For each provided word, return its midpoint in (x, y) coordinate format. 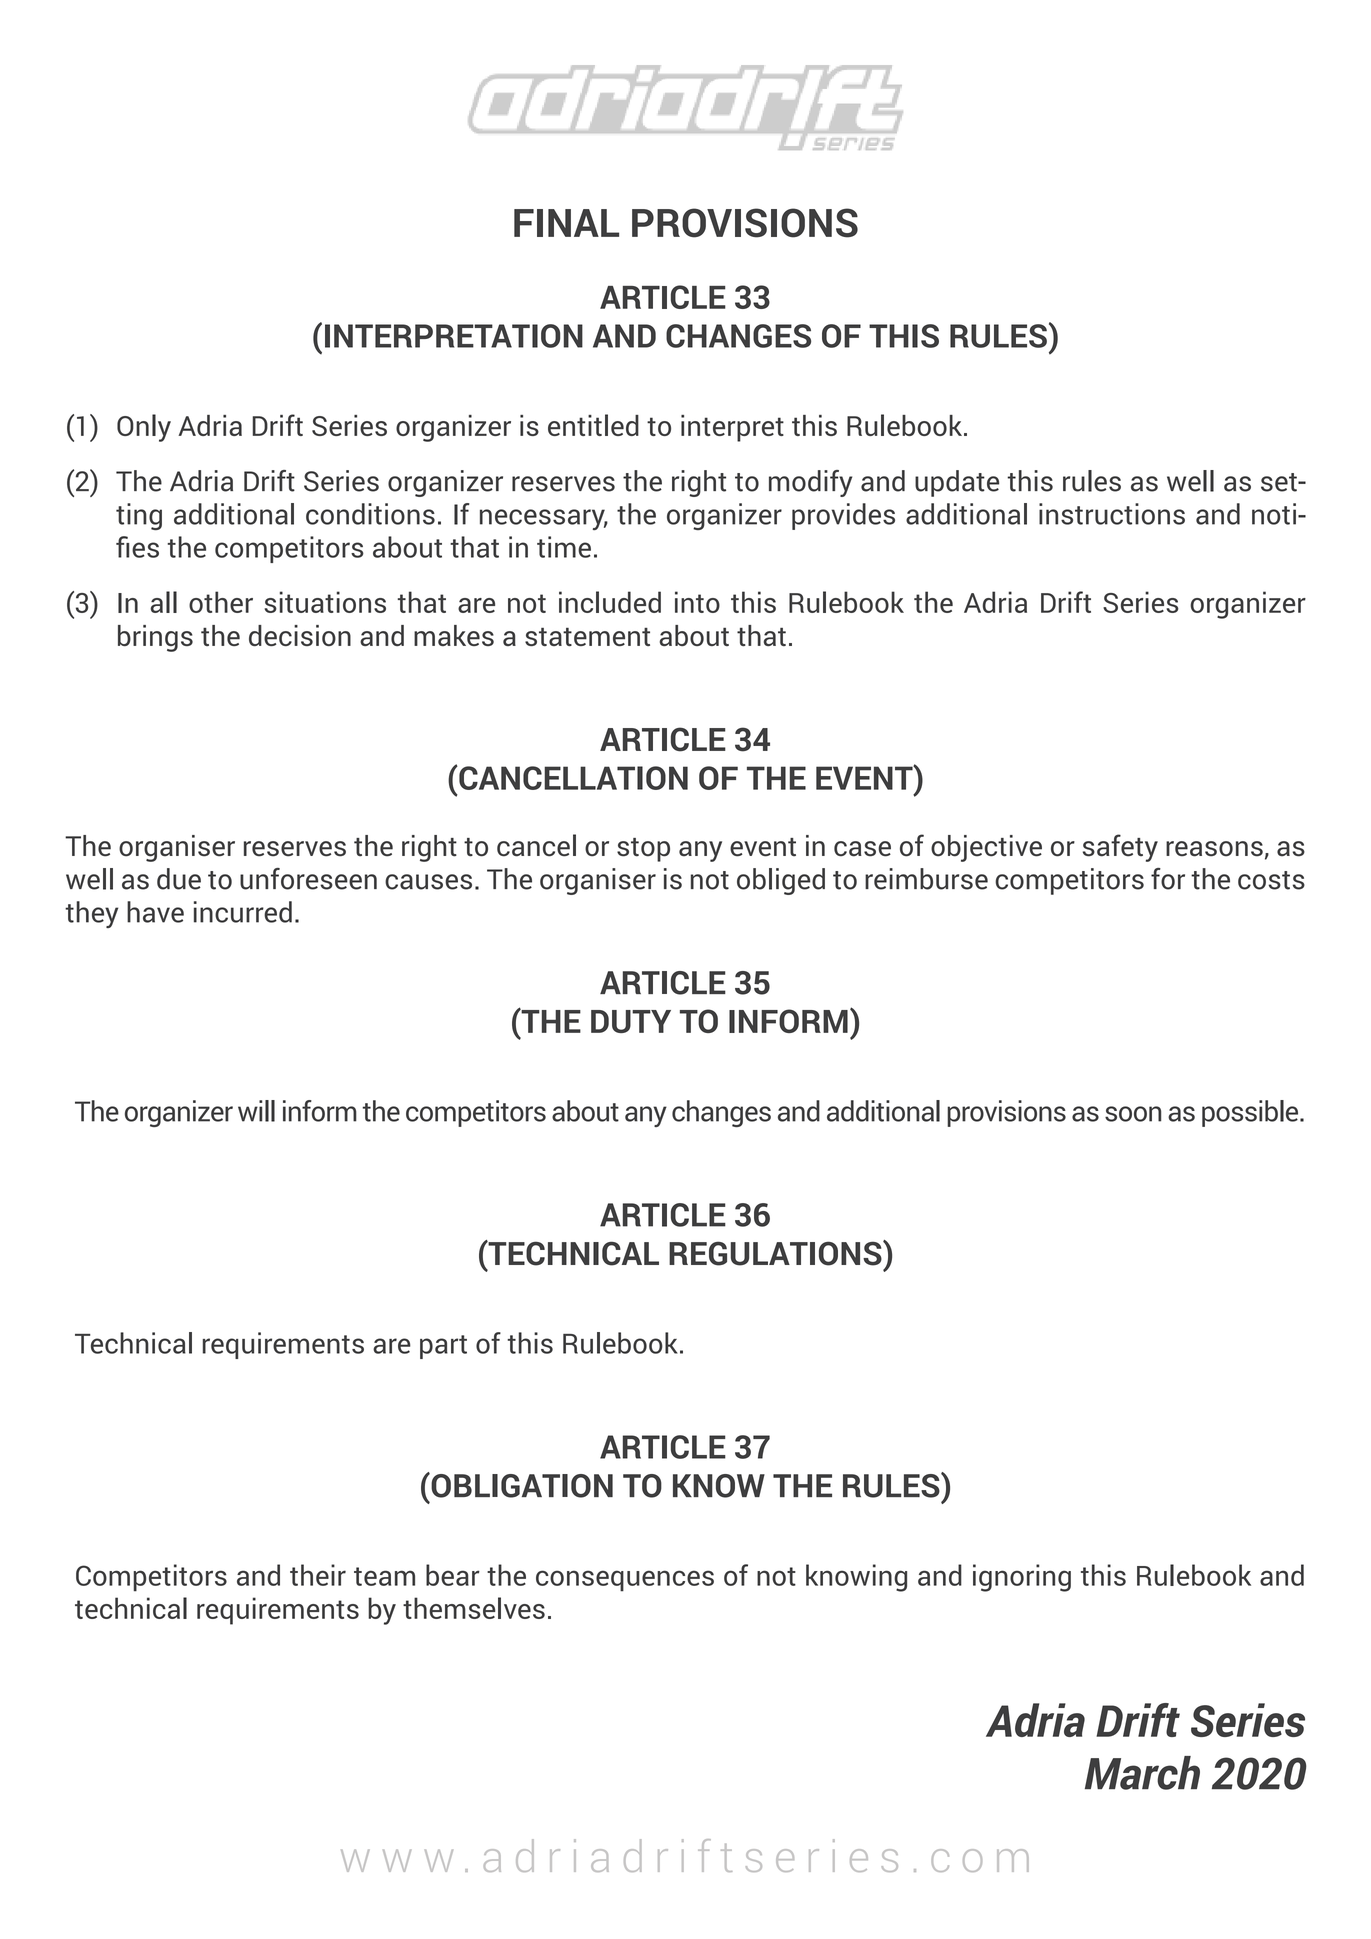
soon (1133, 1114)
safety (1120, 848)
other (221, 602)
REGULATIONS (776, 1253)
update (957, 483)
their (318, 1575)
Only (144, 428)
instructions (1112, 514)
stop (643, 850)
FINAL (566, 223)
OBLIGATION (521, 1485)
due (179, 879)
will (256, 1111)
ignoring (1022, 1578)
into (697, 602)
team (384, 1576)
